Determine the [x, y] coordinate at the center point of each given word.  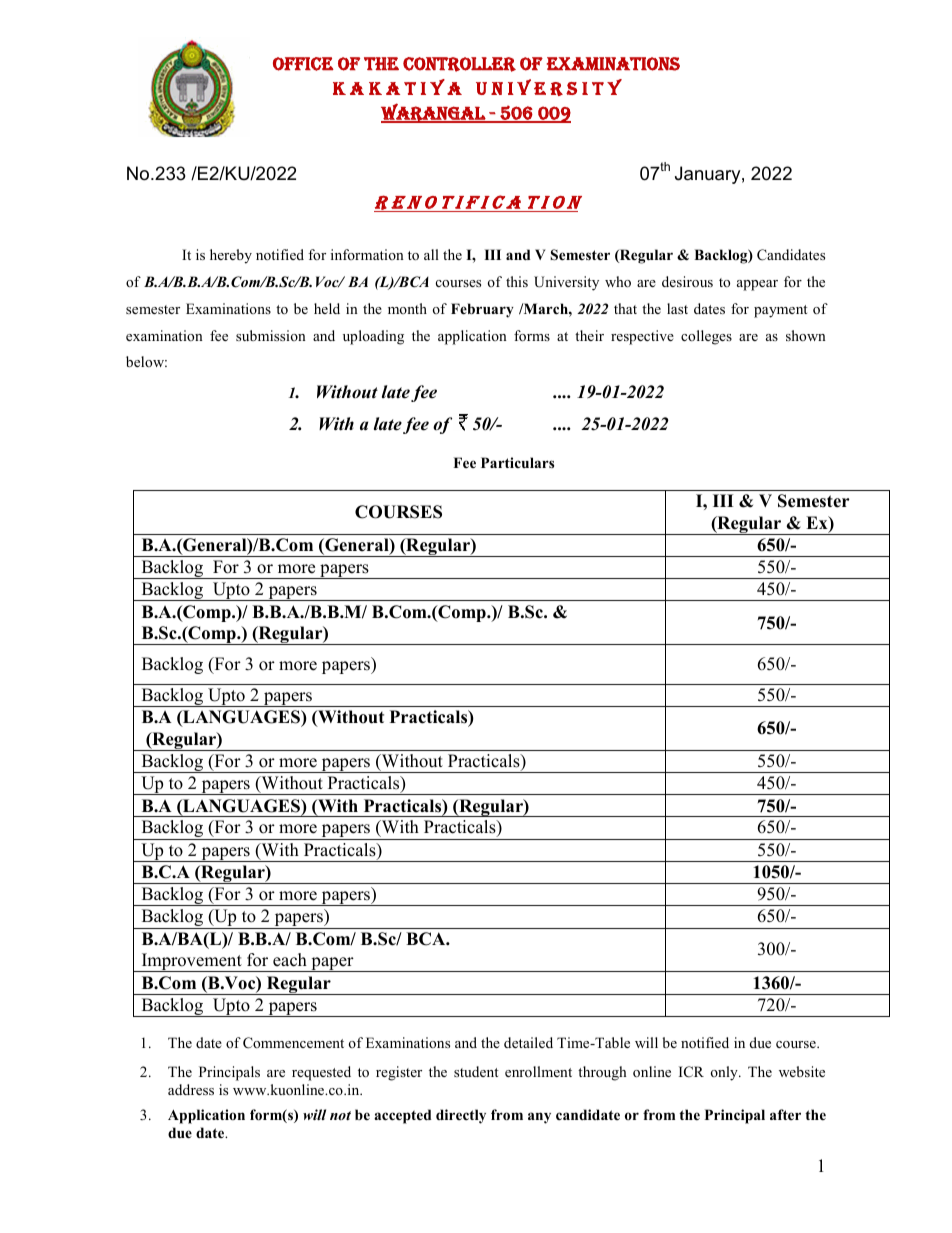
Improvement [191, 962]
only [725, 1073]
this [517, 281]
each [290, 960]
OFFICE [303, 64]
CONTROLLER [459, 64]
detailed [528, 1042]
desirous [687, 281]
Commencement [293, 1043]
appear [757, 285]
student [476, 1071]
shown [806, 335]
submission [271, 335]
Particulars [517, 462]
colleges [706, 337]
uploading [373, 337]
